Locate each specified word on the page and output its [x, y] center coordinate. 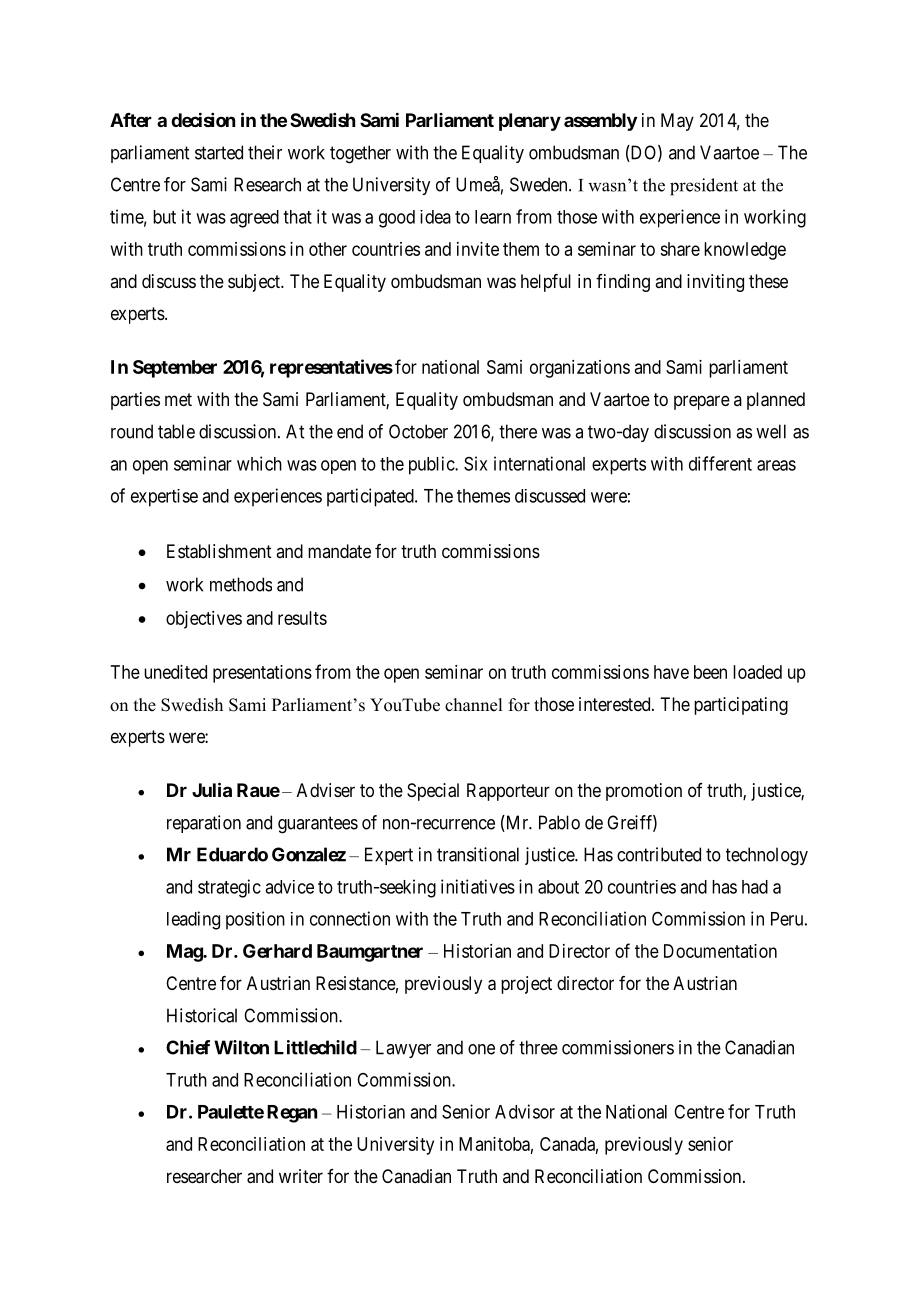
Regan [292, 1114]
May [677, 122]
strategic [229, 888]
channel [473, 705]
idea [435, 217]
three [538, 1047]
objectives [204, 620]
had [755, 887]
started [219, 152]
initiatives [478, 886]
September [175, 369]
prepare [702, 402]
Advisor [525, 1111]
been [710, 672]
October [418, 431]
